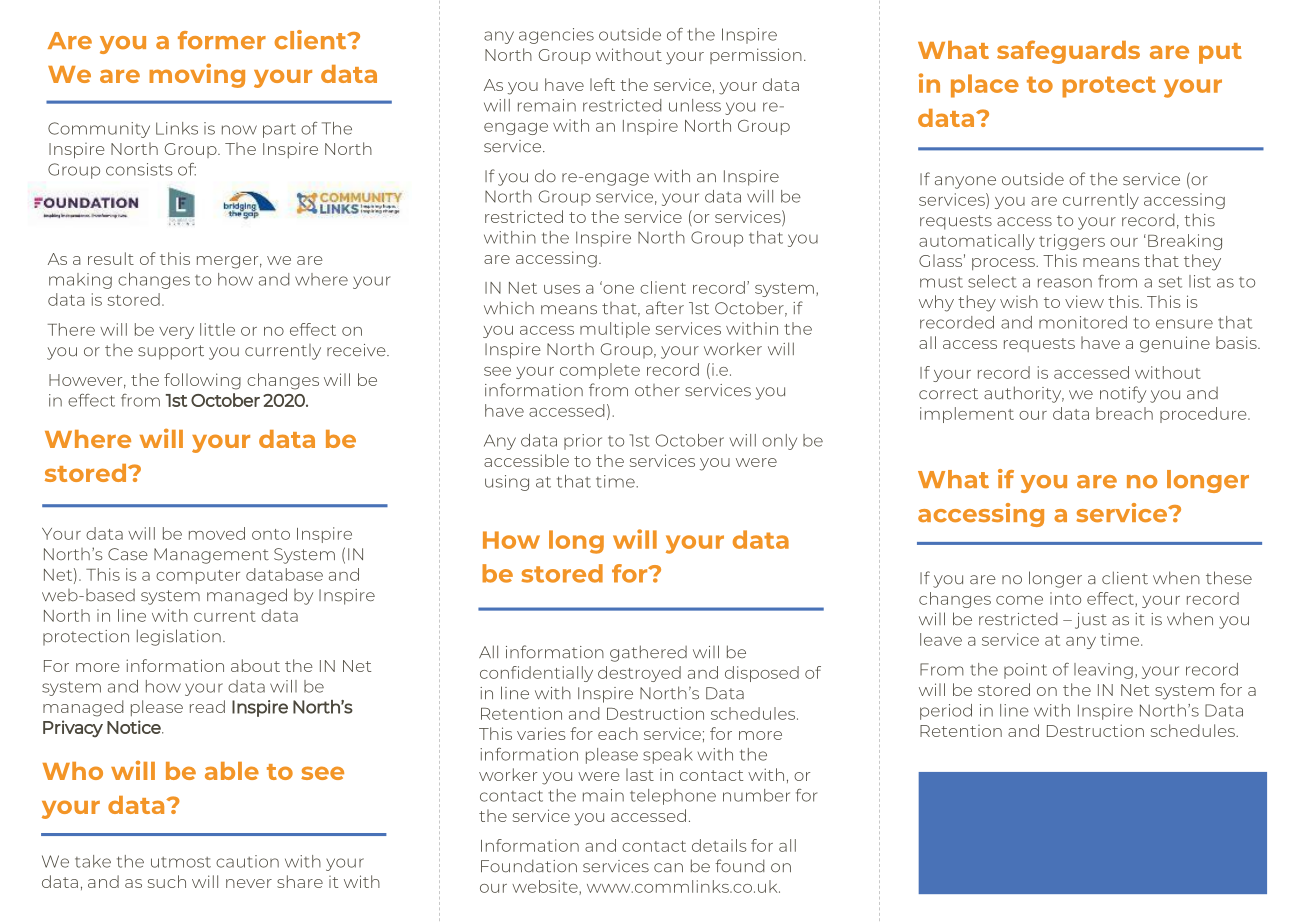  Describe the element at coordinates (181, 862) in the screenshot. I see `utmost` at that location.
